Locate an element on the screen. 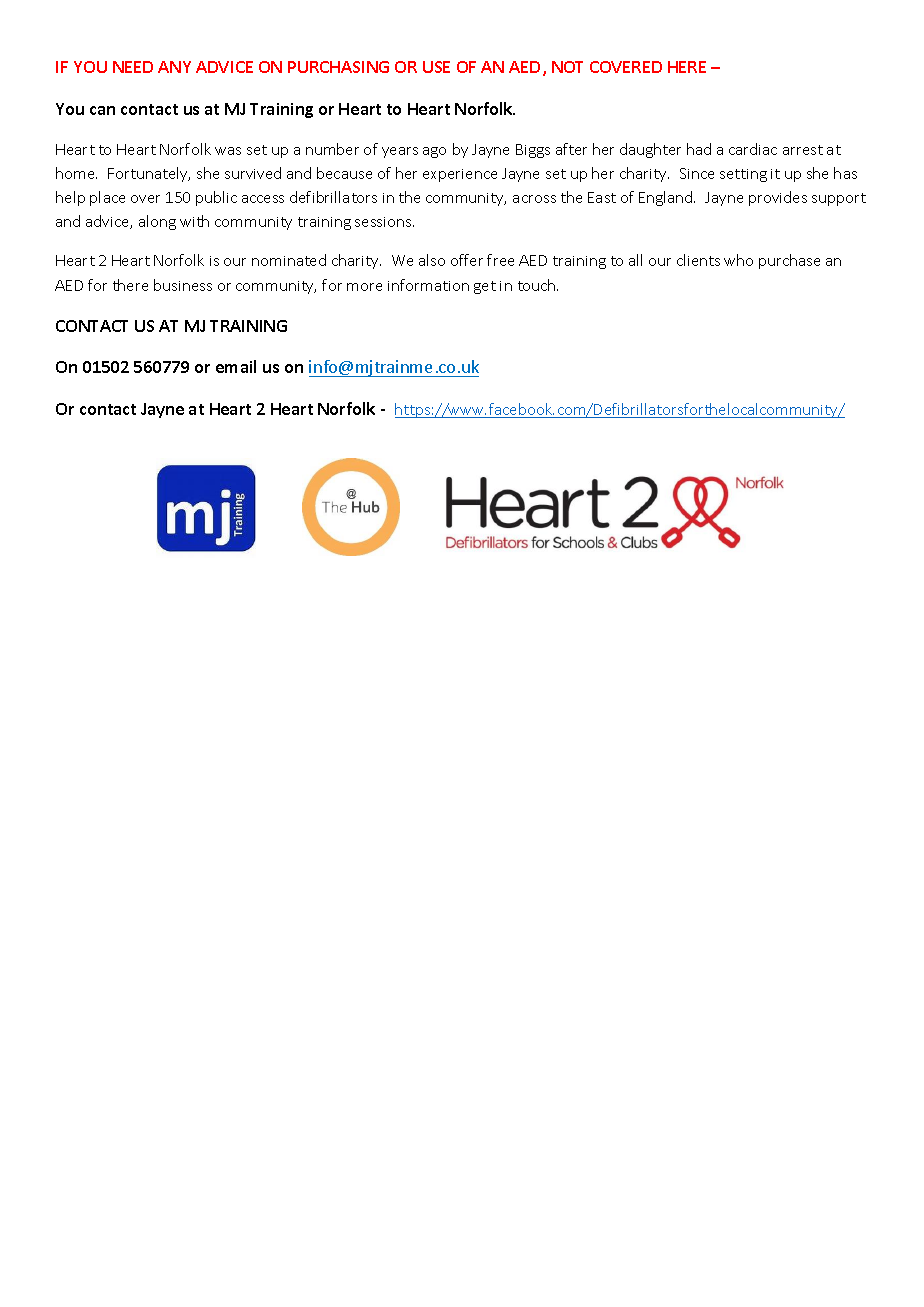  ago is located at coordinates (434, 152).
